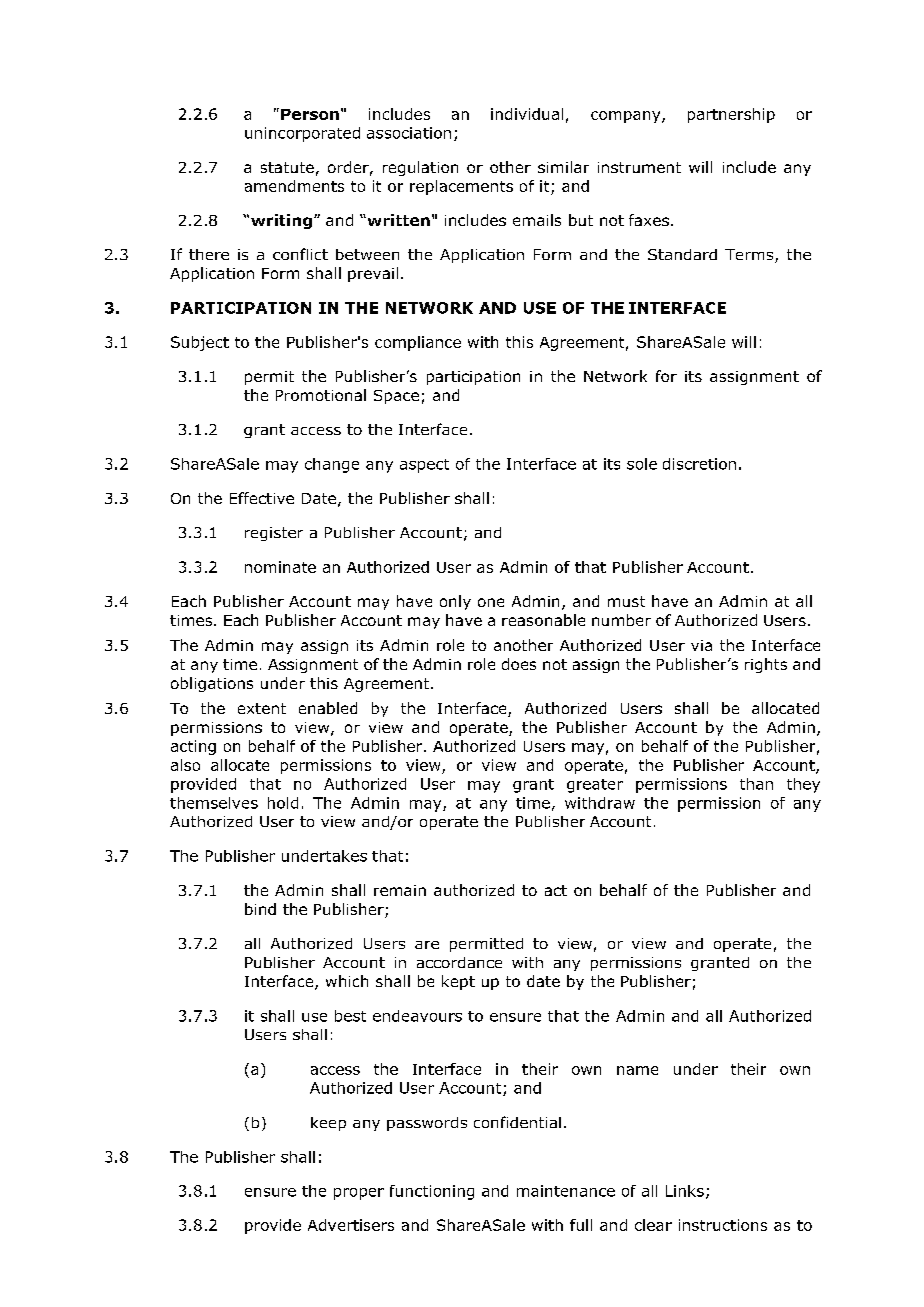  What do you see at coordinates (731, 115) in the screenshot?
I see `partnership` at bounding box center [731, 115].
